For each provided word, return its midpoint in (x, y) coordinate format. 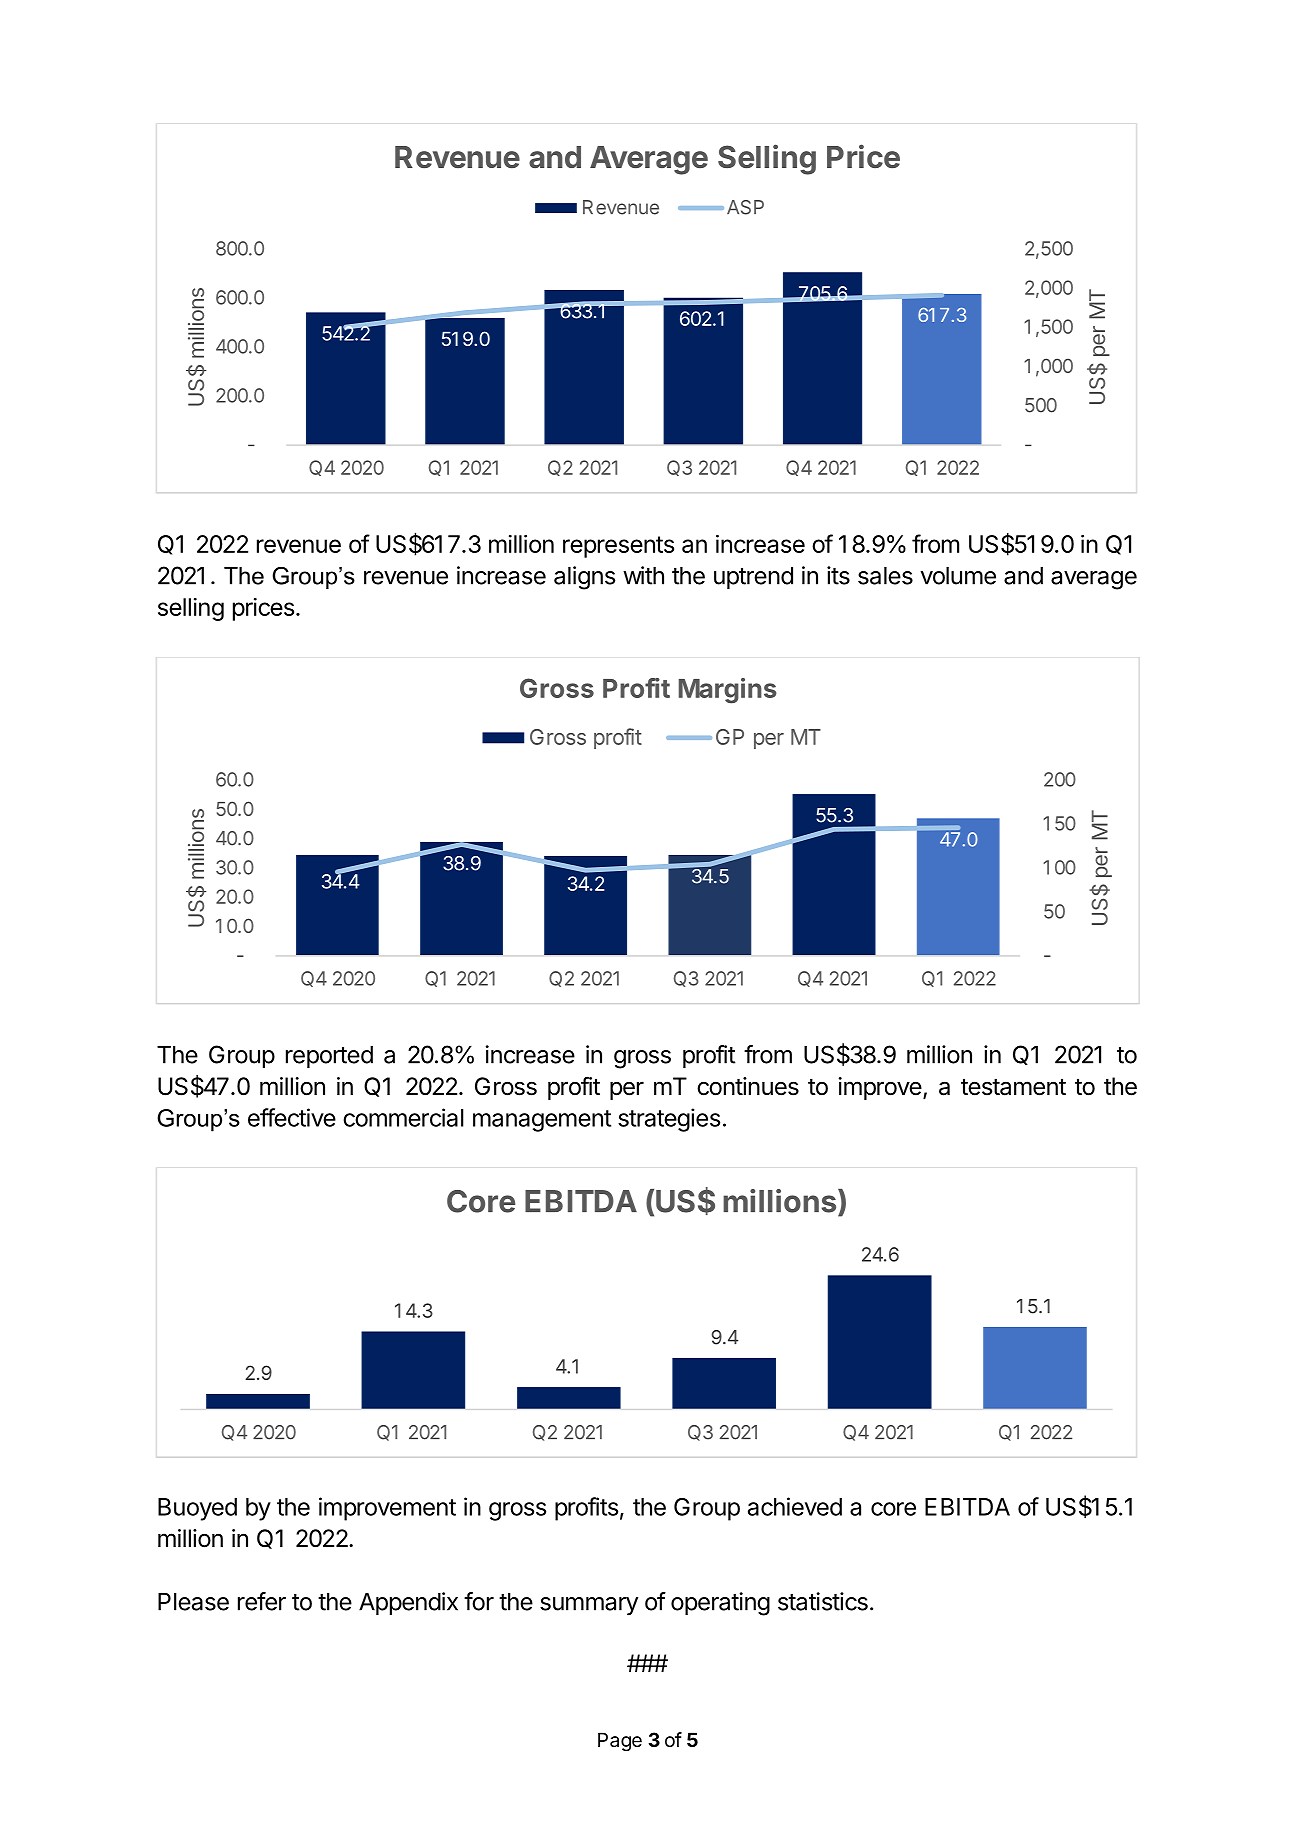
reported (329, 1057)
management (542, 1121)
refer (262, 1601)
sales (885, 576)
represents (618, 547)
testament (1013, 1087)
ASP (745, 207)
